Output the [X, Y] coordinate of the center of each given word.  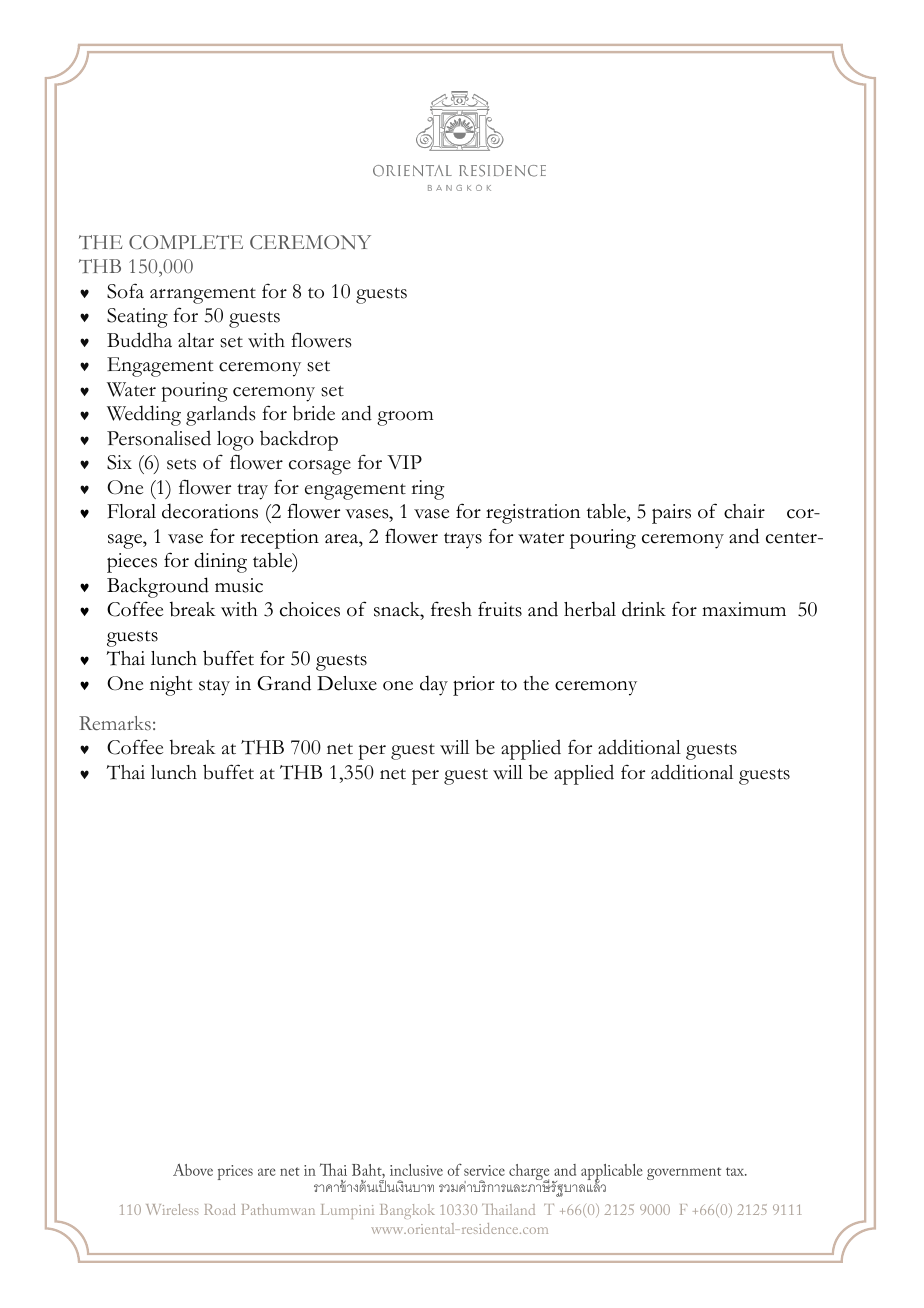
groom [405, 418]
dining [220, 562]
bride [314, 413]
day [434, 685]
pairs [671, 514]
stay [214, 688]
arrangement [203, 295]
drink [644, 609]
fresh [451, 609]
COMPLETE [186, 242]
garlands [221, 415]
